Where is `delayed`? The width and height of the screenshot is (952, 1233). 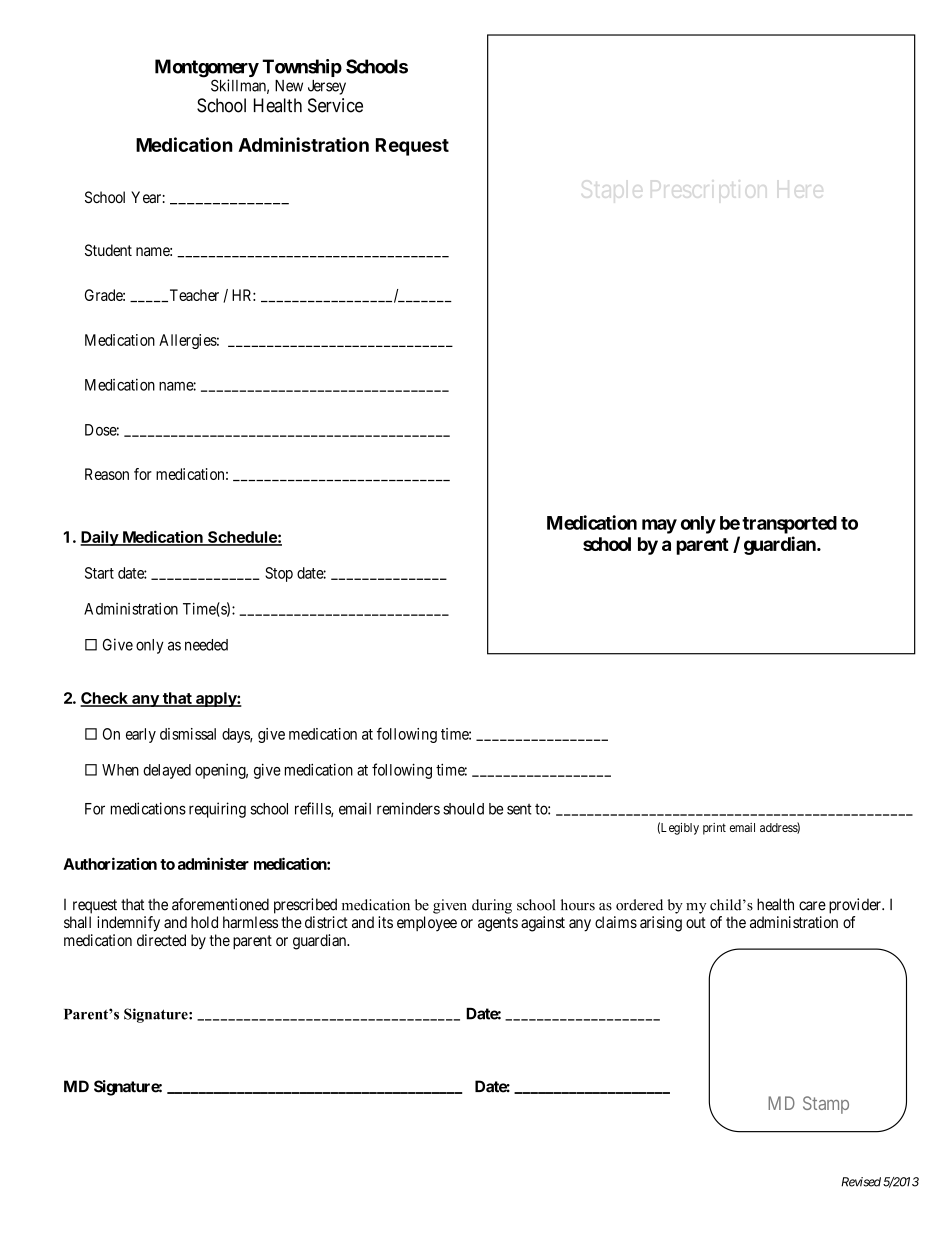
delayed is located at coordinates (167, 771).
